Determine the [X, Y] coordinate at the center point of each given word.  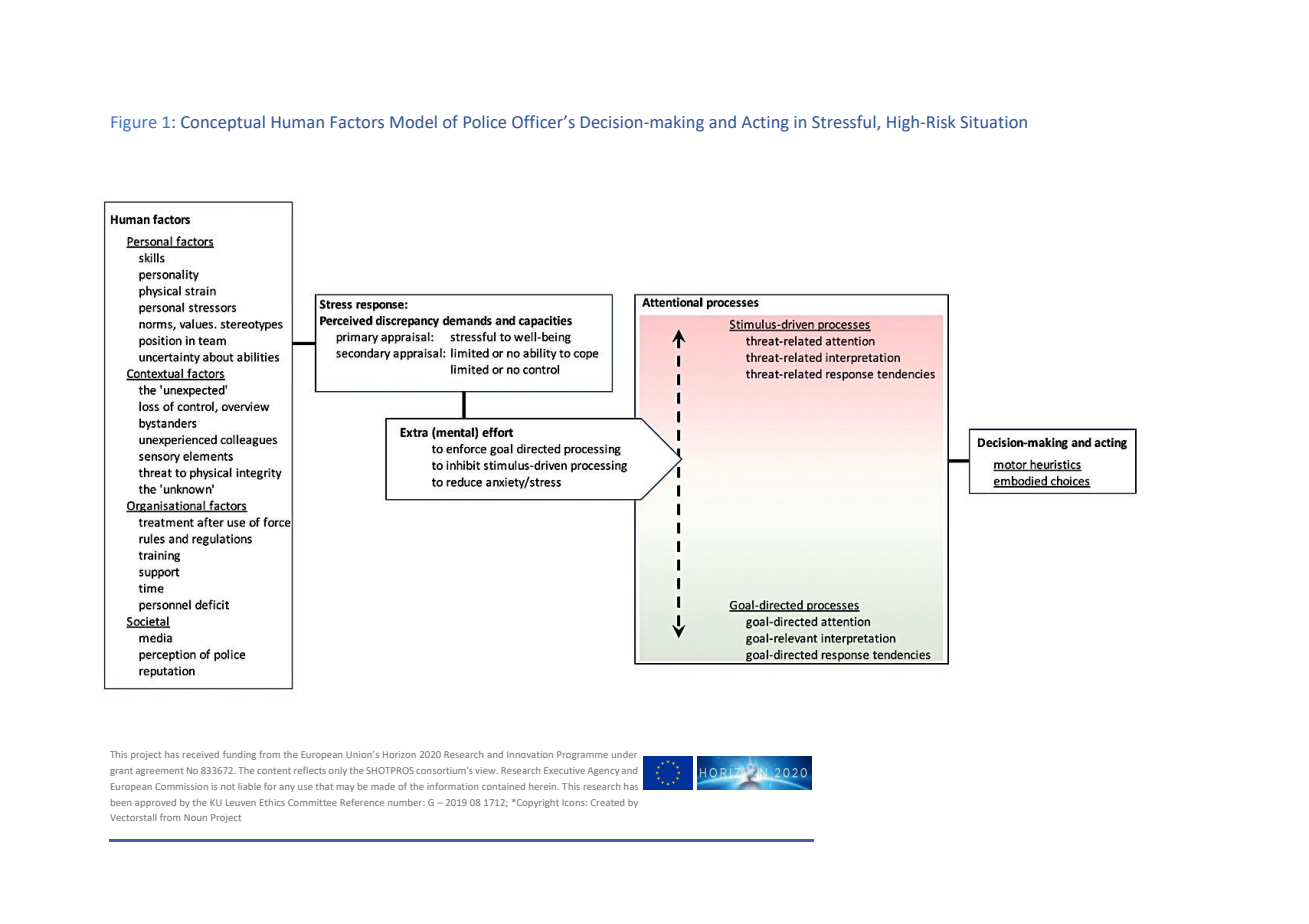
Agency [603, 771]
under [624, 754]
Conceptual [223, 123]
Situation [993, 122]
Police [485, 122]
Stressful [845, 122]
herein [544, 786]
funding [239, 755]
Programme [582, 755]
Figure [134, 124]
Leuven [241, 802]
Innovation [530, 754]
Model [413, 122]
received [201, 754]
